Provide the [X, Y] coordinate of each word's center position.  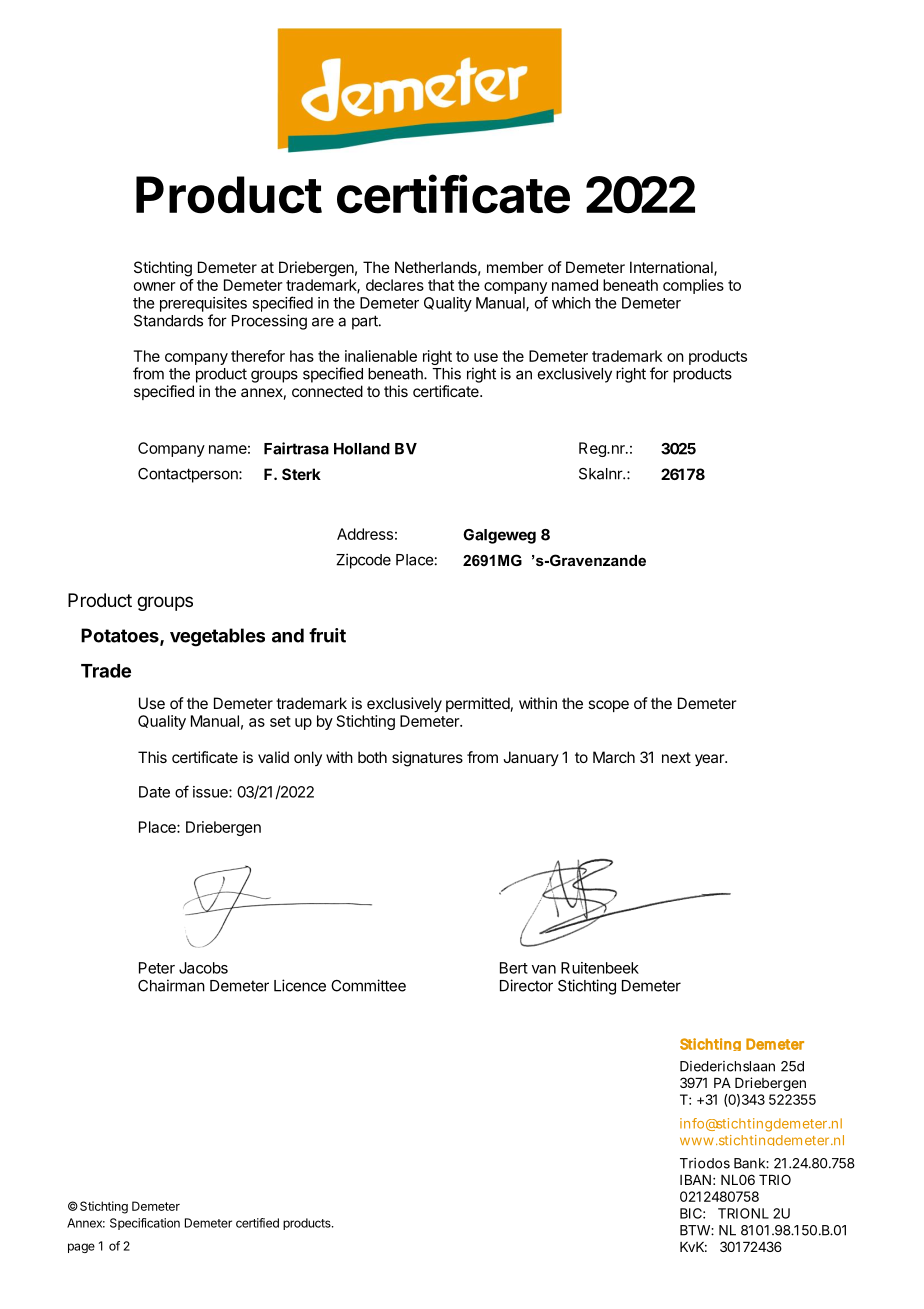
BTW [695, 1230]
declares [395, 285]
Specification [145, 1224]
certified [257, 1223]
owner [155, 286]
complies [693, 286]
